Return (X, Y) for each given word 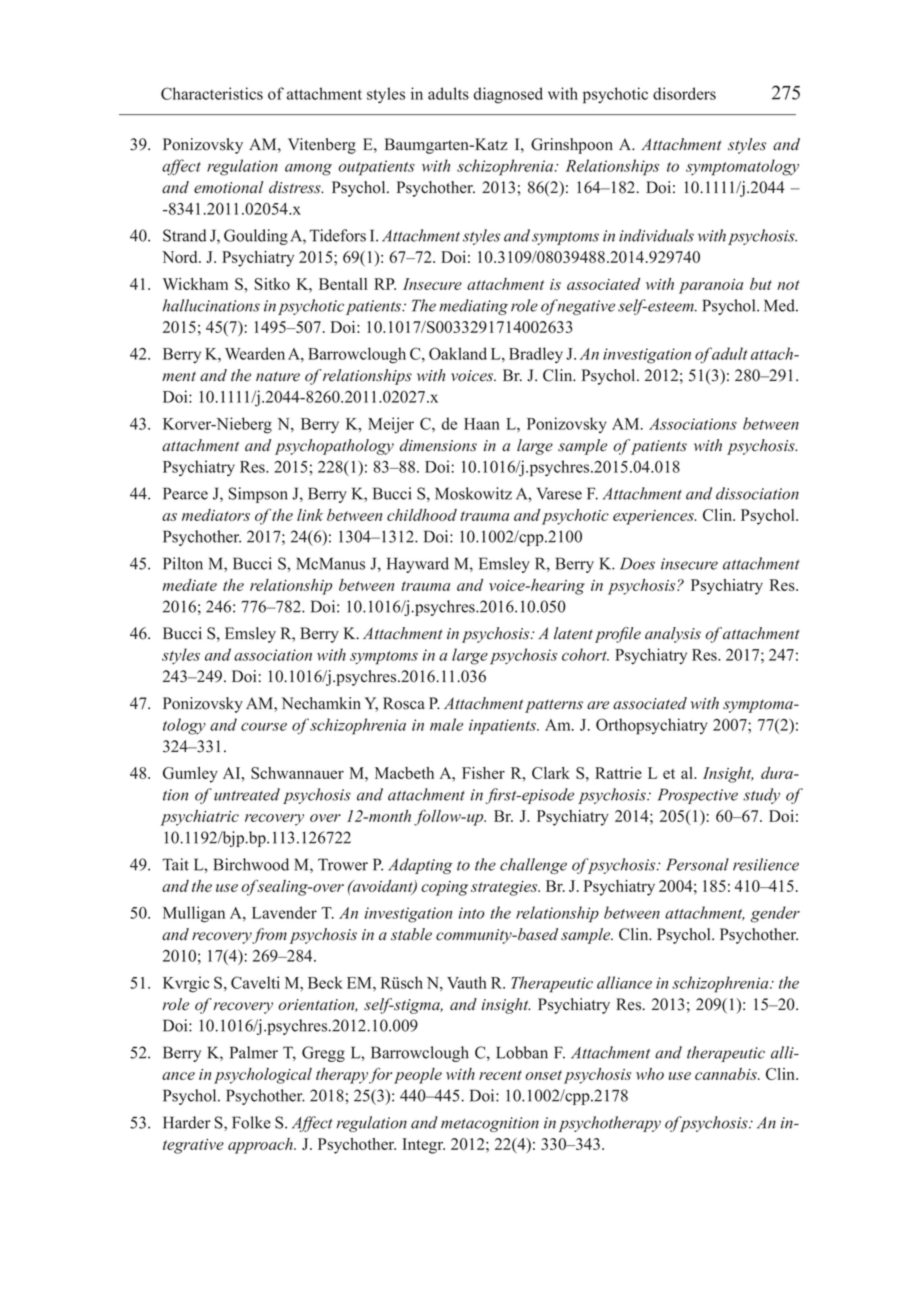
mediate (189, 585)
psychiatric (200, 818)
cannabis (727, 1074)
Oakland (458, 353)
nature (278, 376)
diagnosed (508, 95)
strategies (505, 888)
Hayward (418, 565)
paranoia (711, 286)
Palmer (254, 1052)
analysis (673, 635)
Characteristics (212, 93)
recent (500, 1075)
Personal (697, 864)
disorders (684, 93)
